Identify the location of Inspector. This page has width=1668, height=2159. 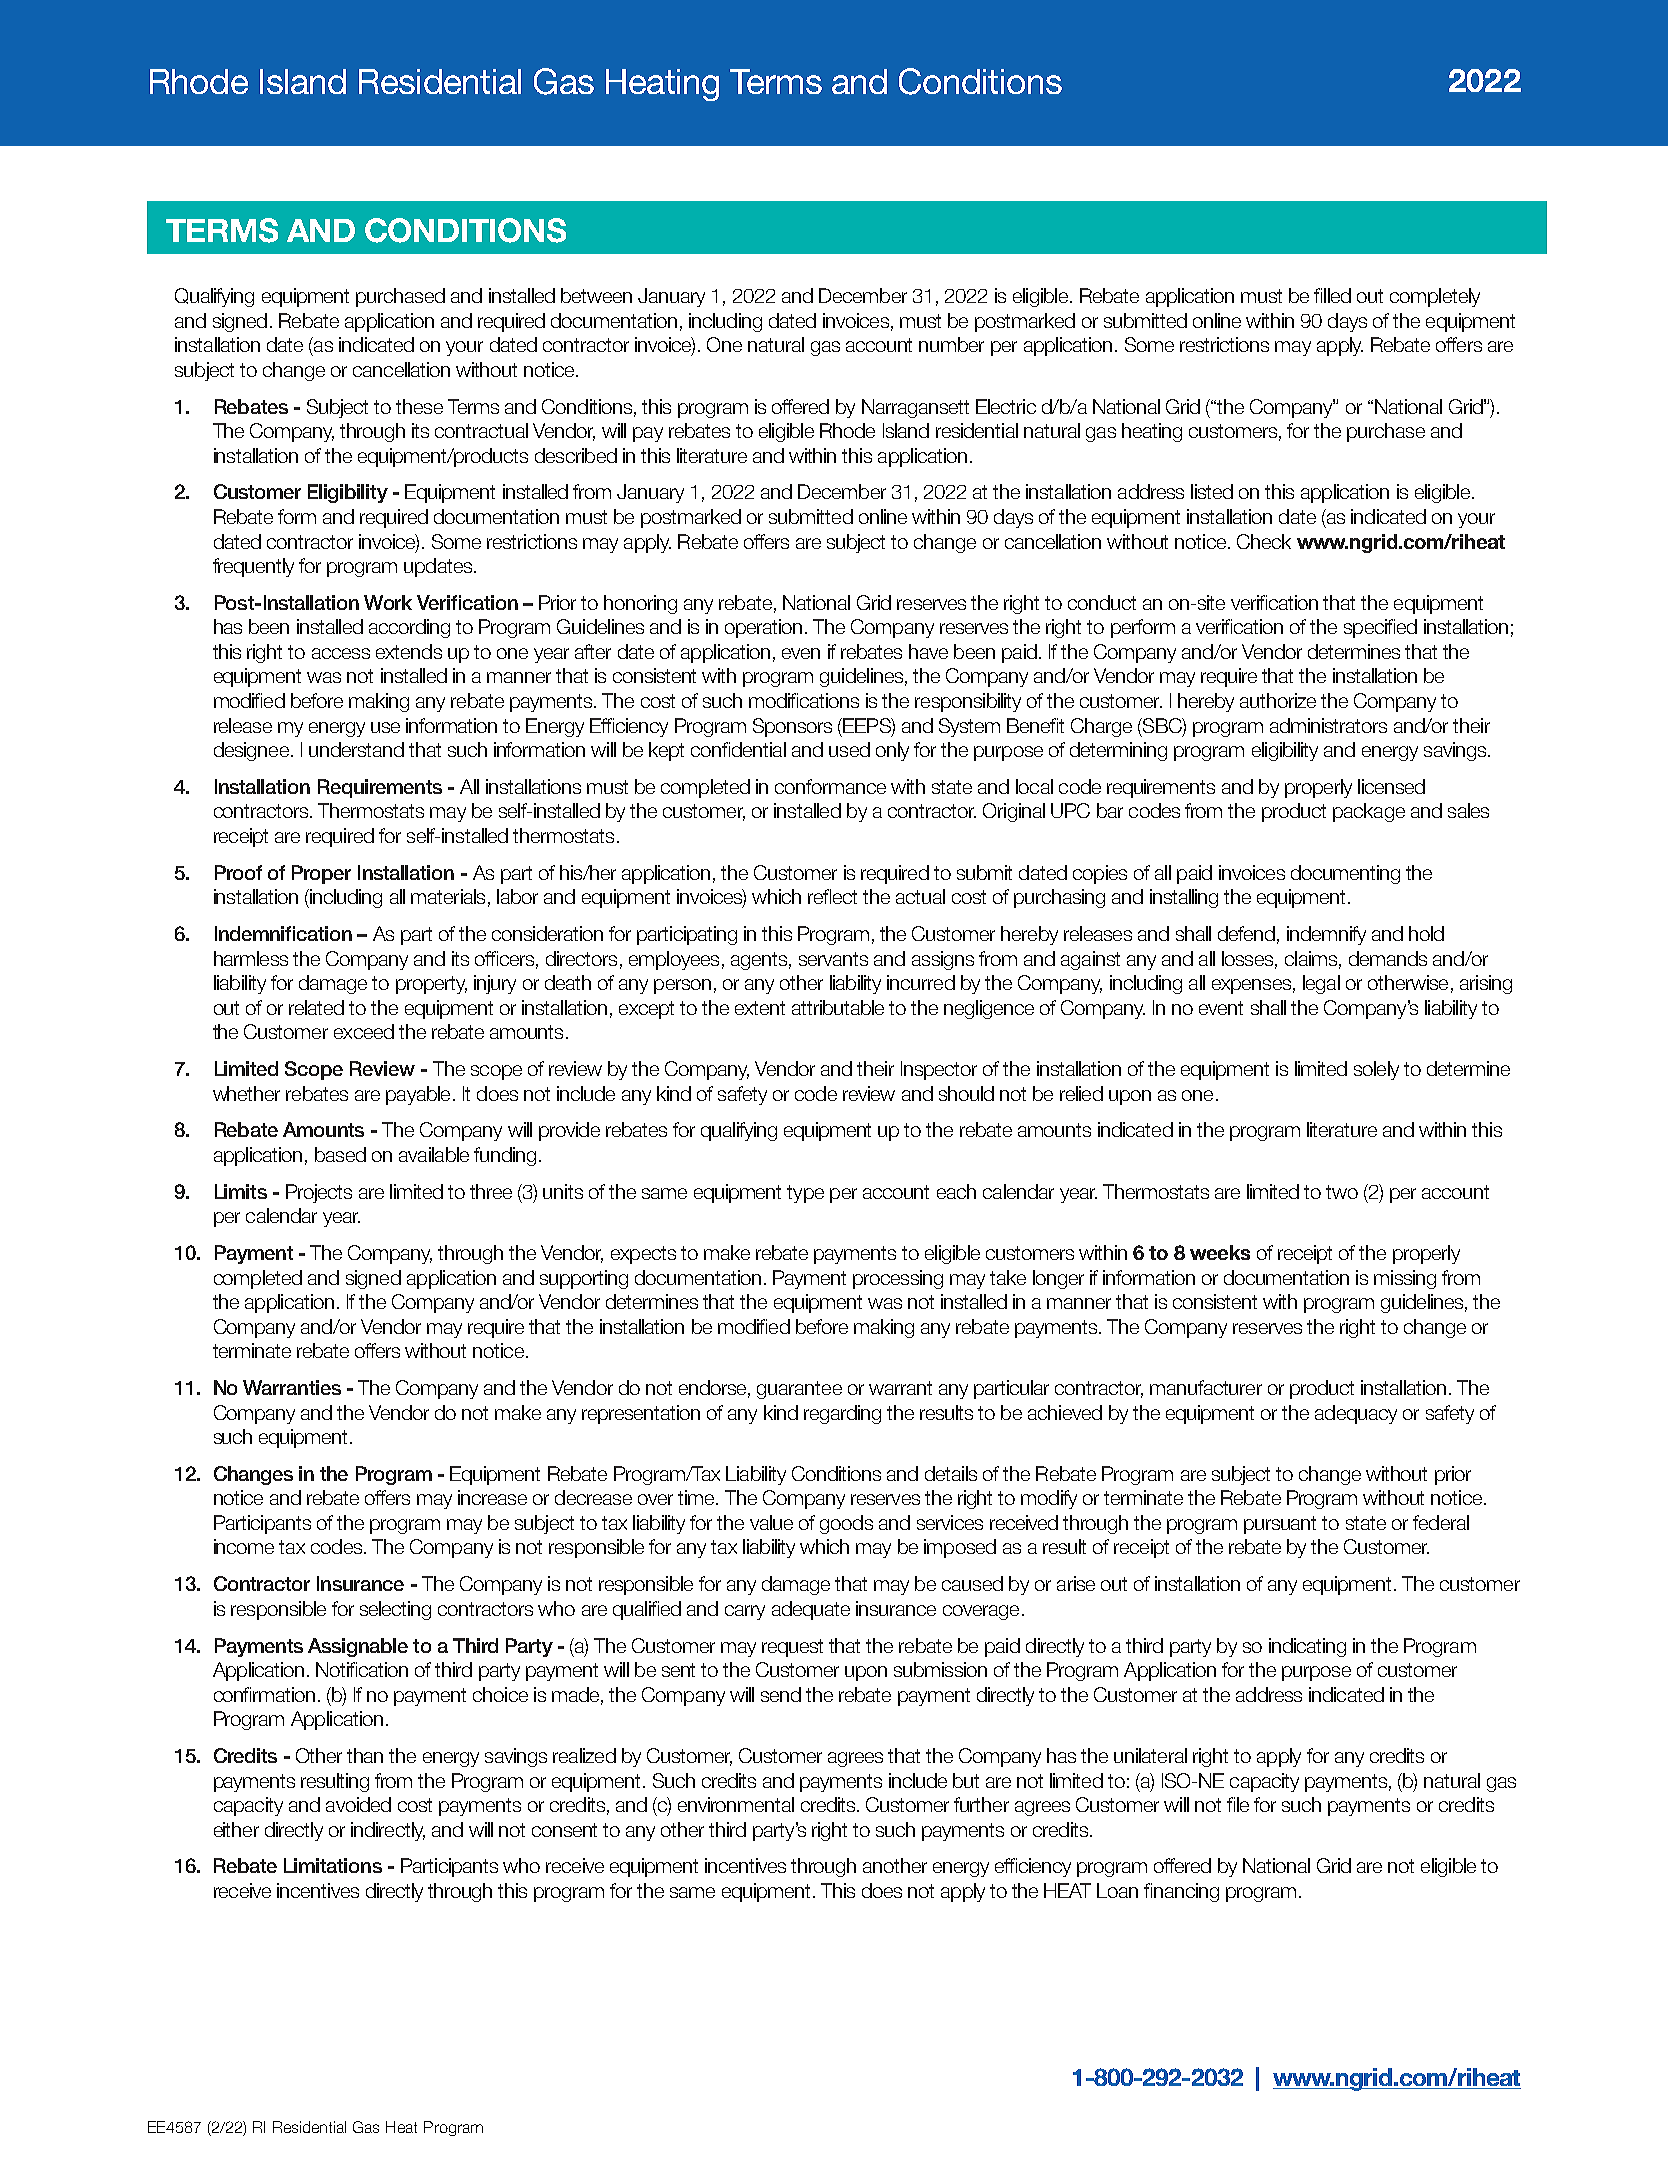
(939, 1070).
